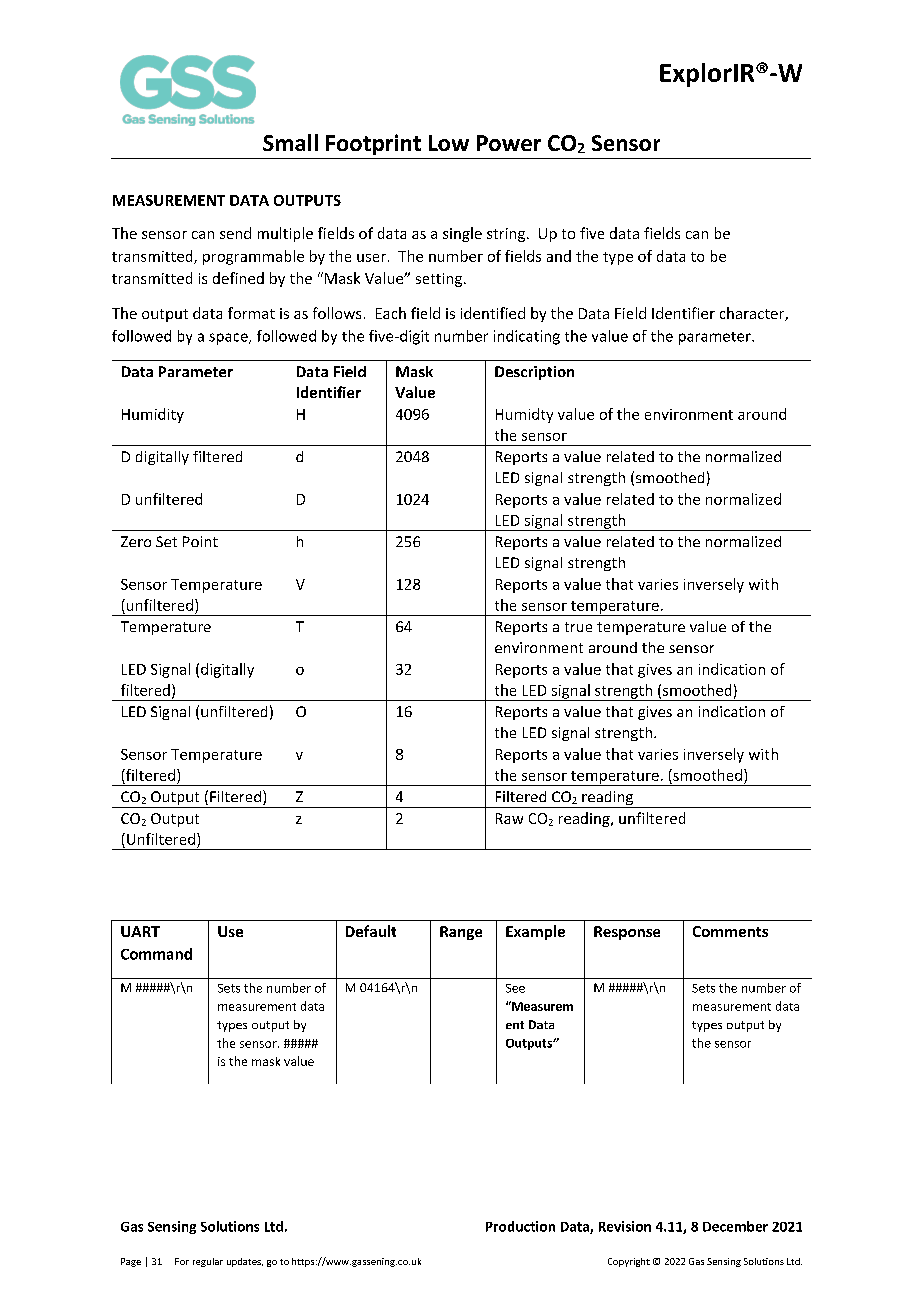  What do you see at coordinates (373, 144) in the screenshot?
I see `Footprint` at bounding box center [373, 144].
